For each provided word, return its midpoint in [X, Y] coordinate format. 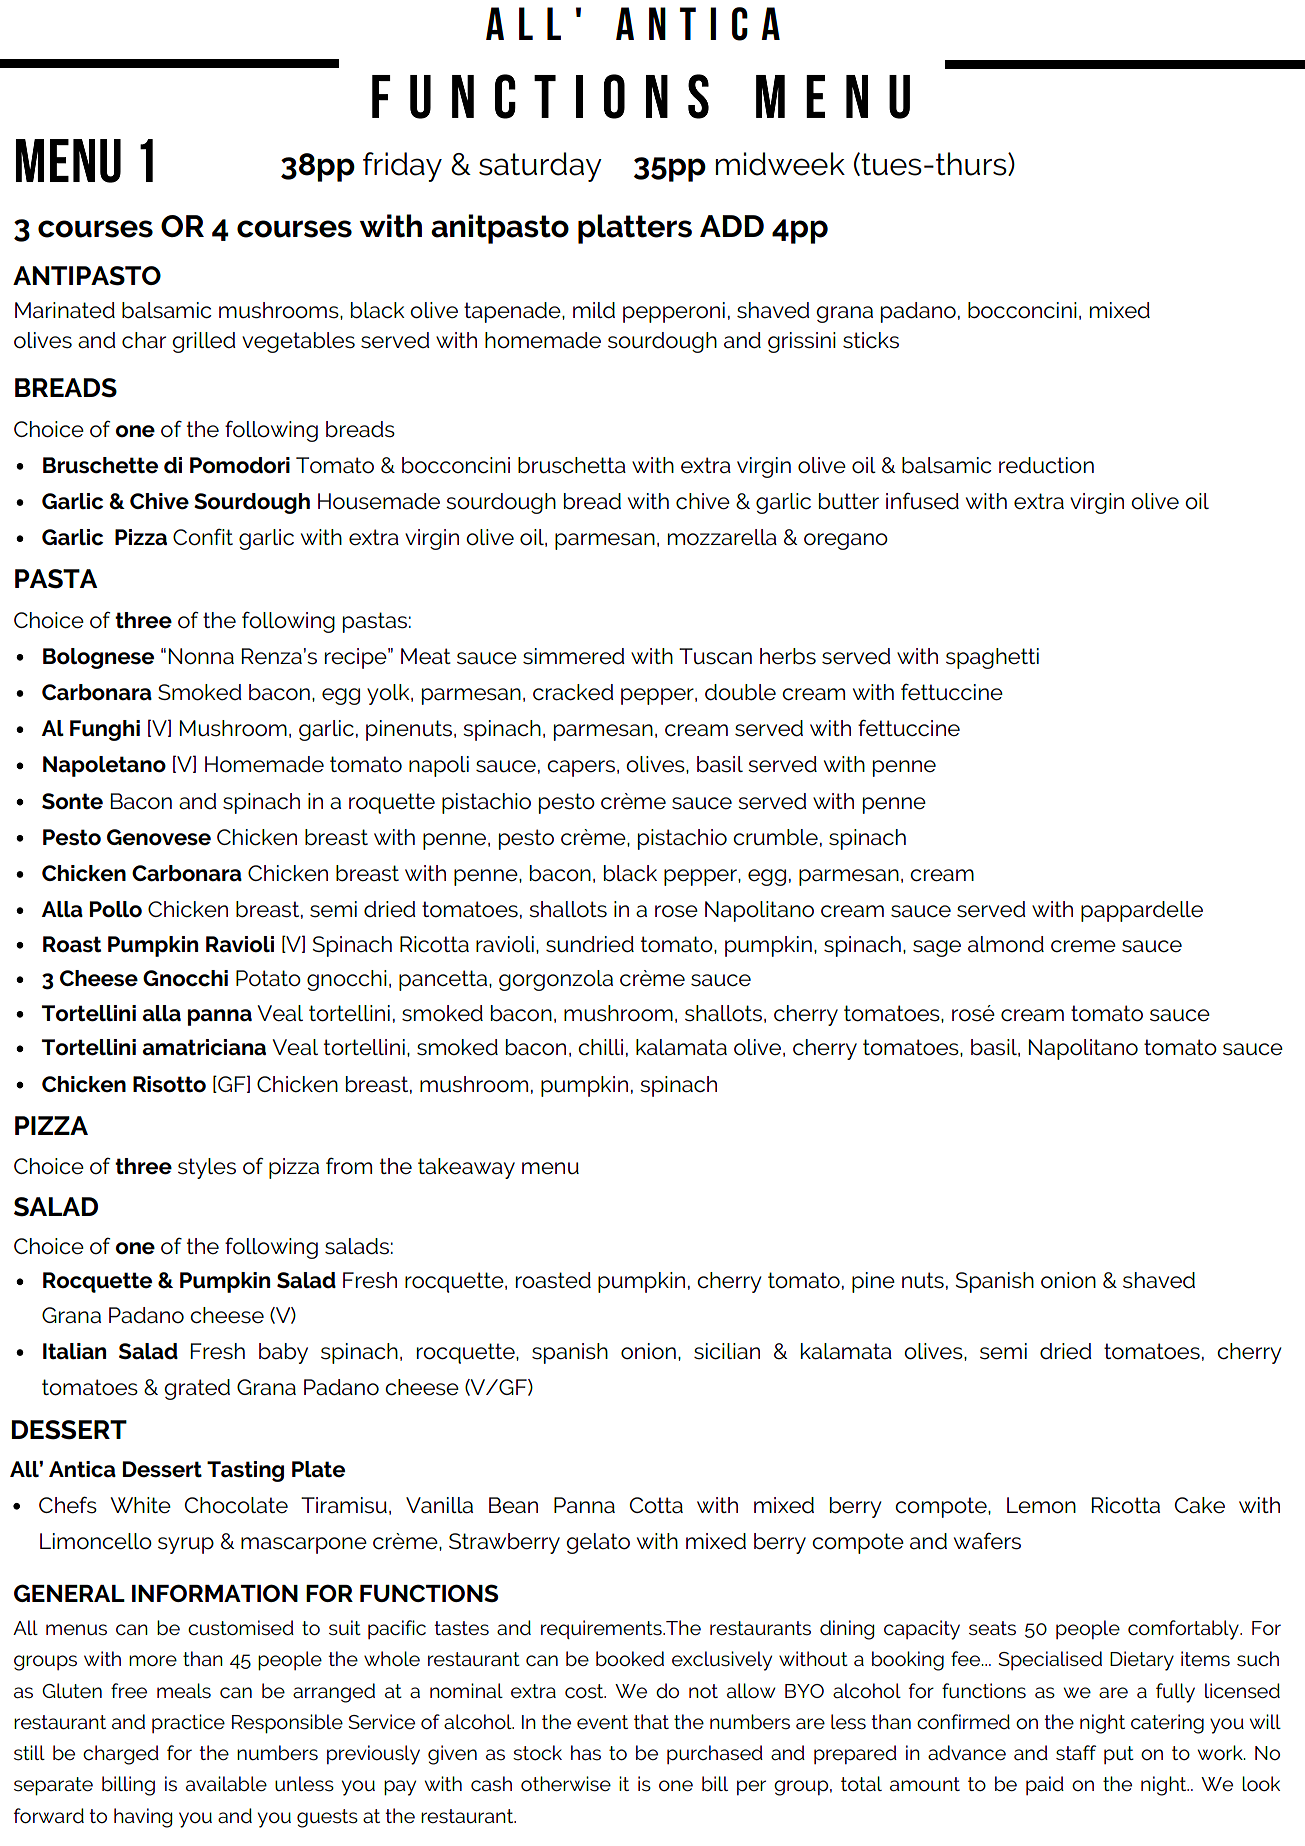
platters [635, 229]
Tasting [245, 1471]
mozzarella [722, 537]
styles [207, 1168]
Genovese [159, 837]
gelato [598, 1543]
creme [1083, 946]
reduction [1046, 465]
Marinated [65, 310]
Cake [1200, 1505]
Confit [203, 537]
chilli [600, 1047]
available [226, 1784]
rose [676, 911]
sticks [871, 340]
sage [937, 948]
